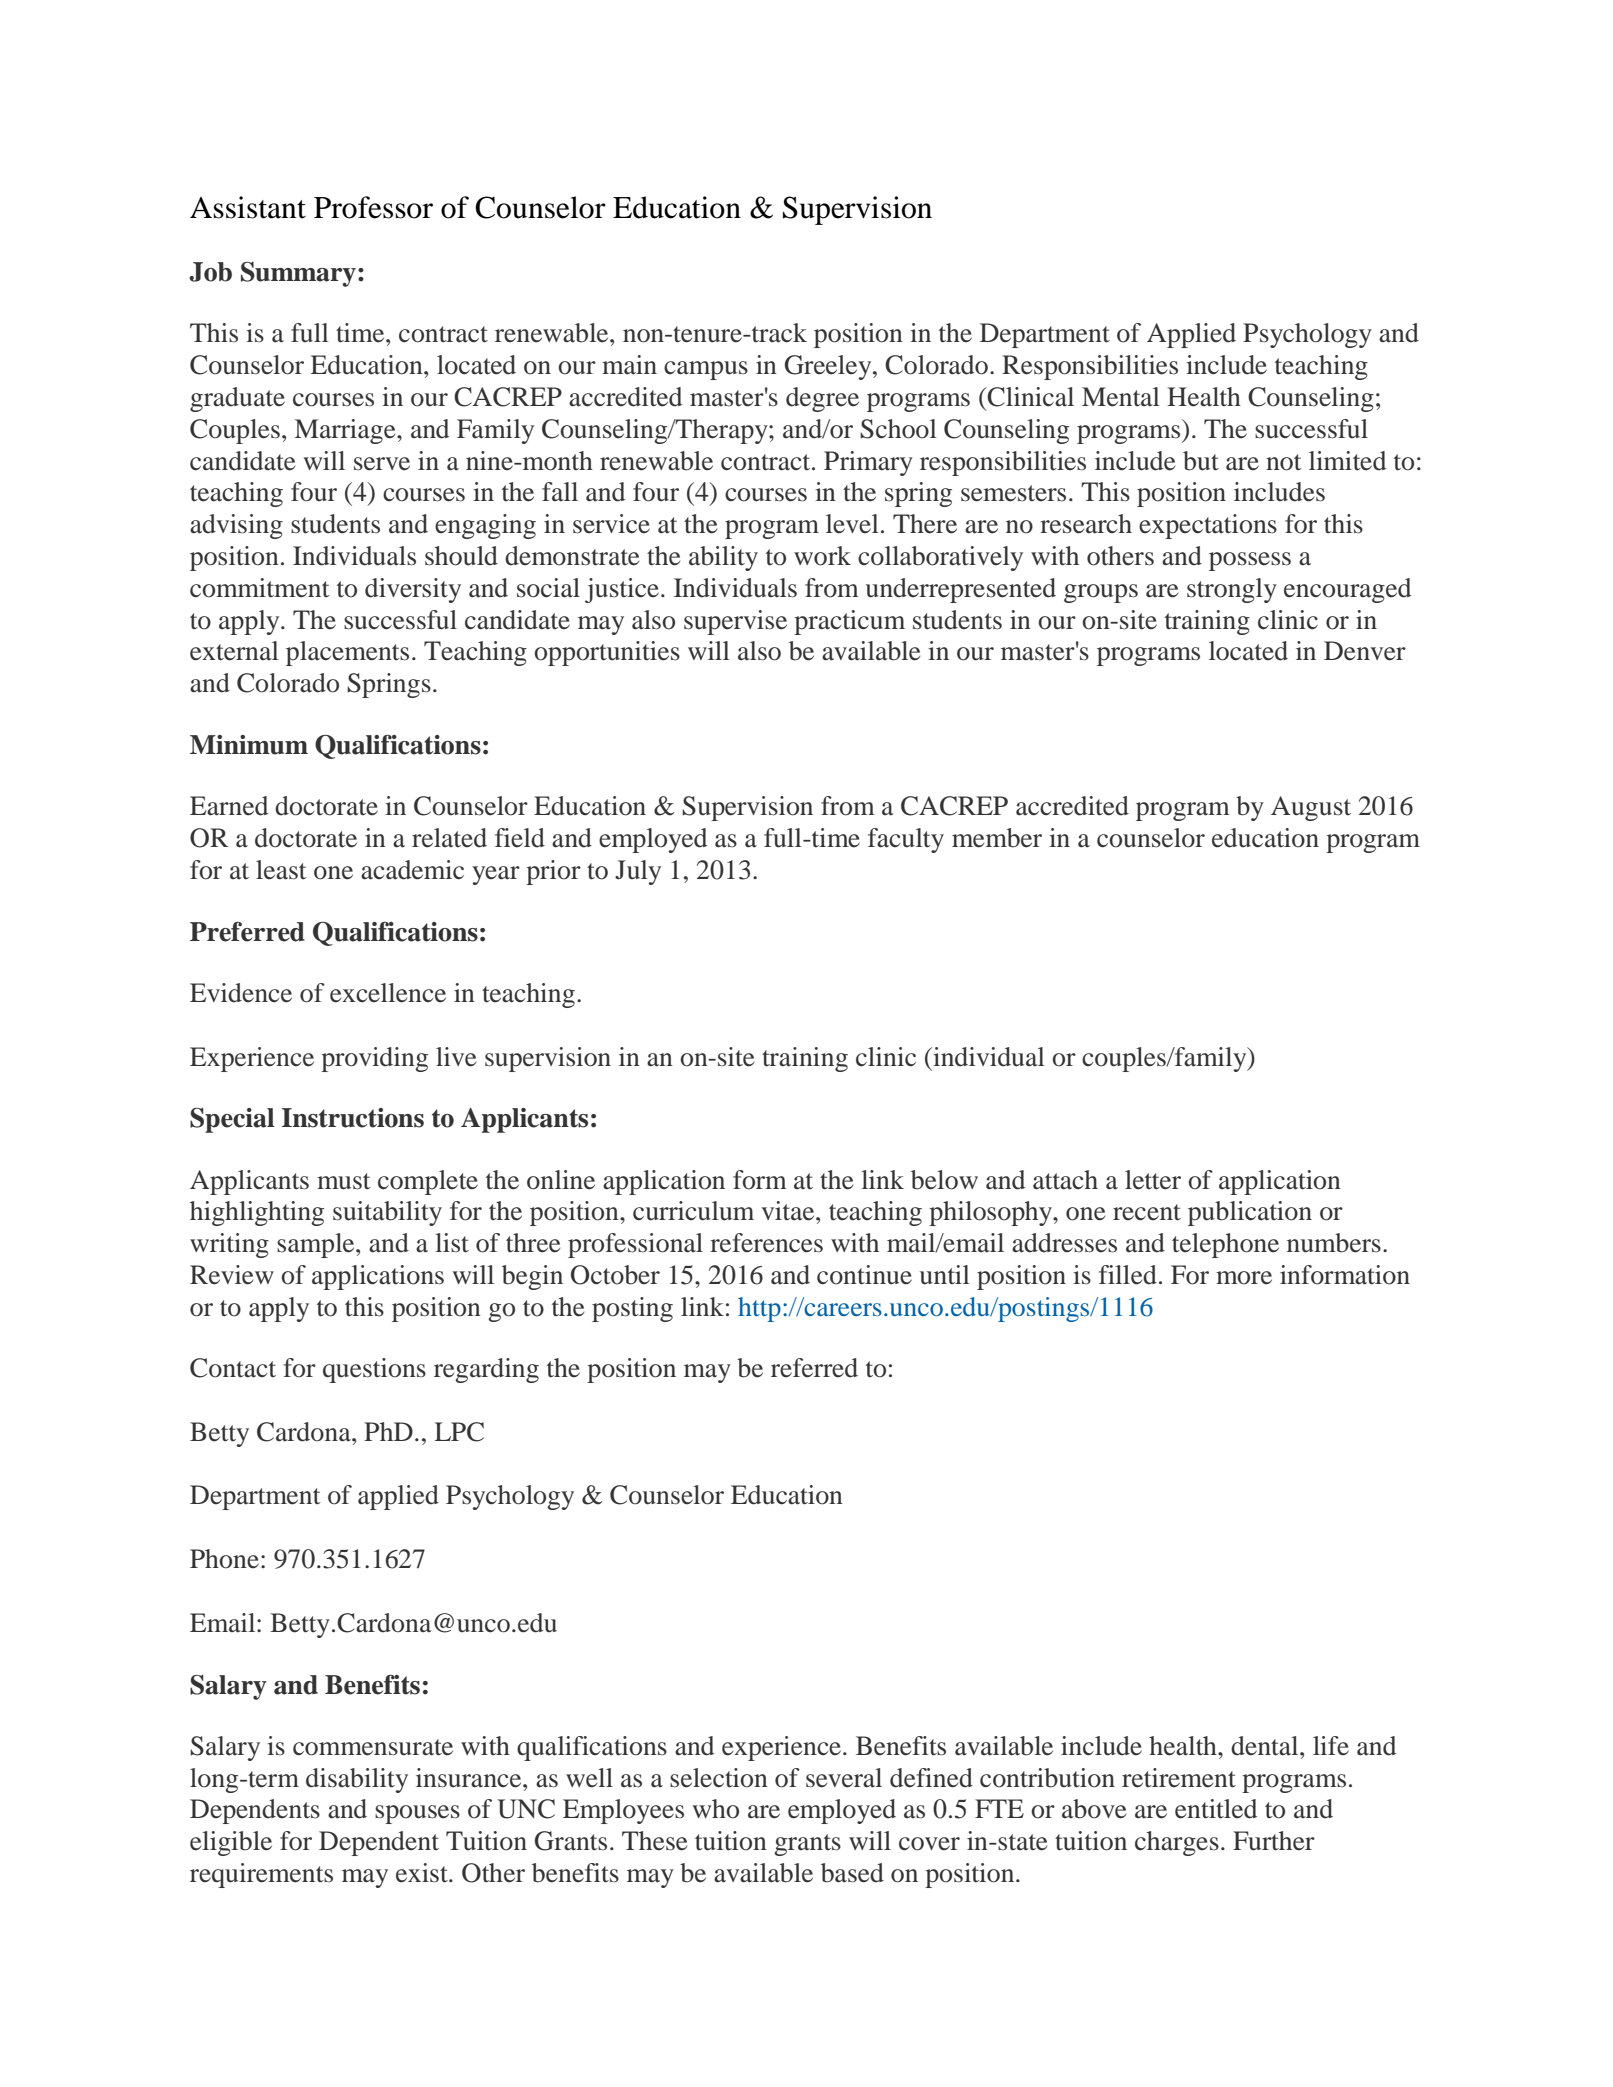 This screenshot has width=1613, height=2087. I want to click on who, so click(716, 1809).
